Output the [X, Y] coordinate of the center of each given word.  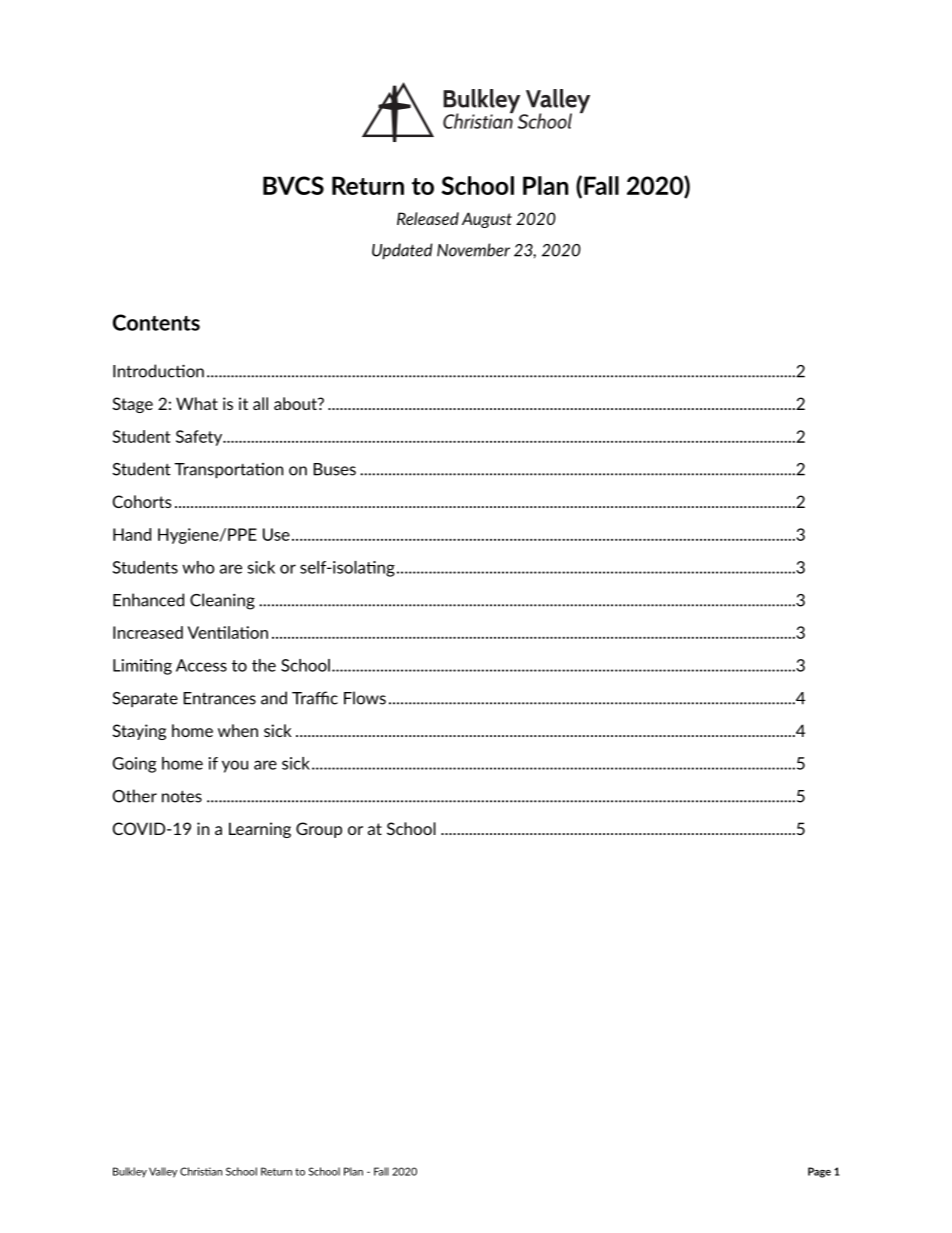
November [473, 250]
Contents [156, 322]
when [238, 730]
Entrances [220, 698]
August [487, 220]
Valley [163, 1172]
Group [319, 830]
